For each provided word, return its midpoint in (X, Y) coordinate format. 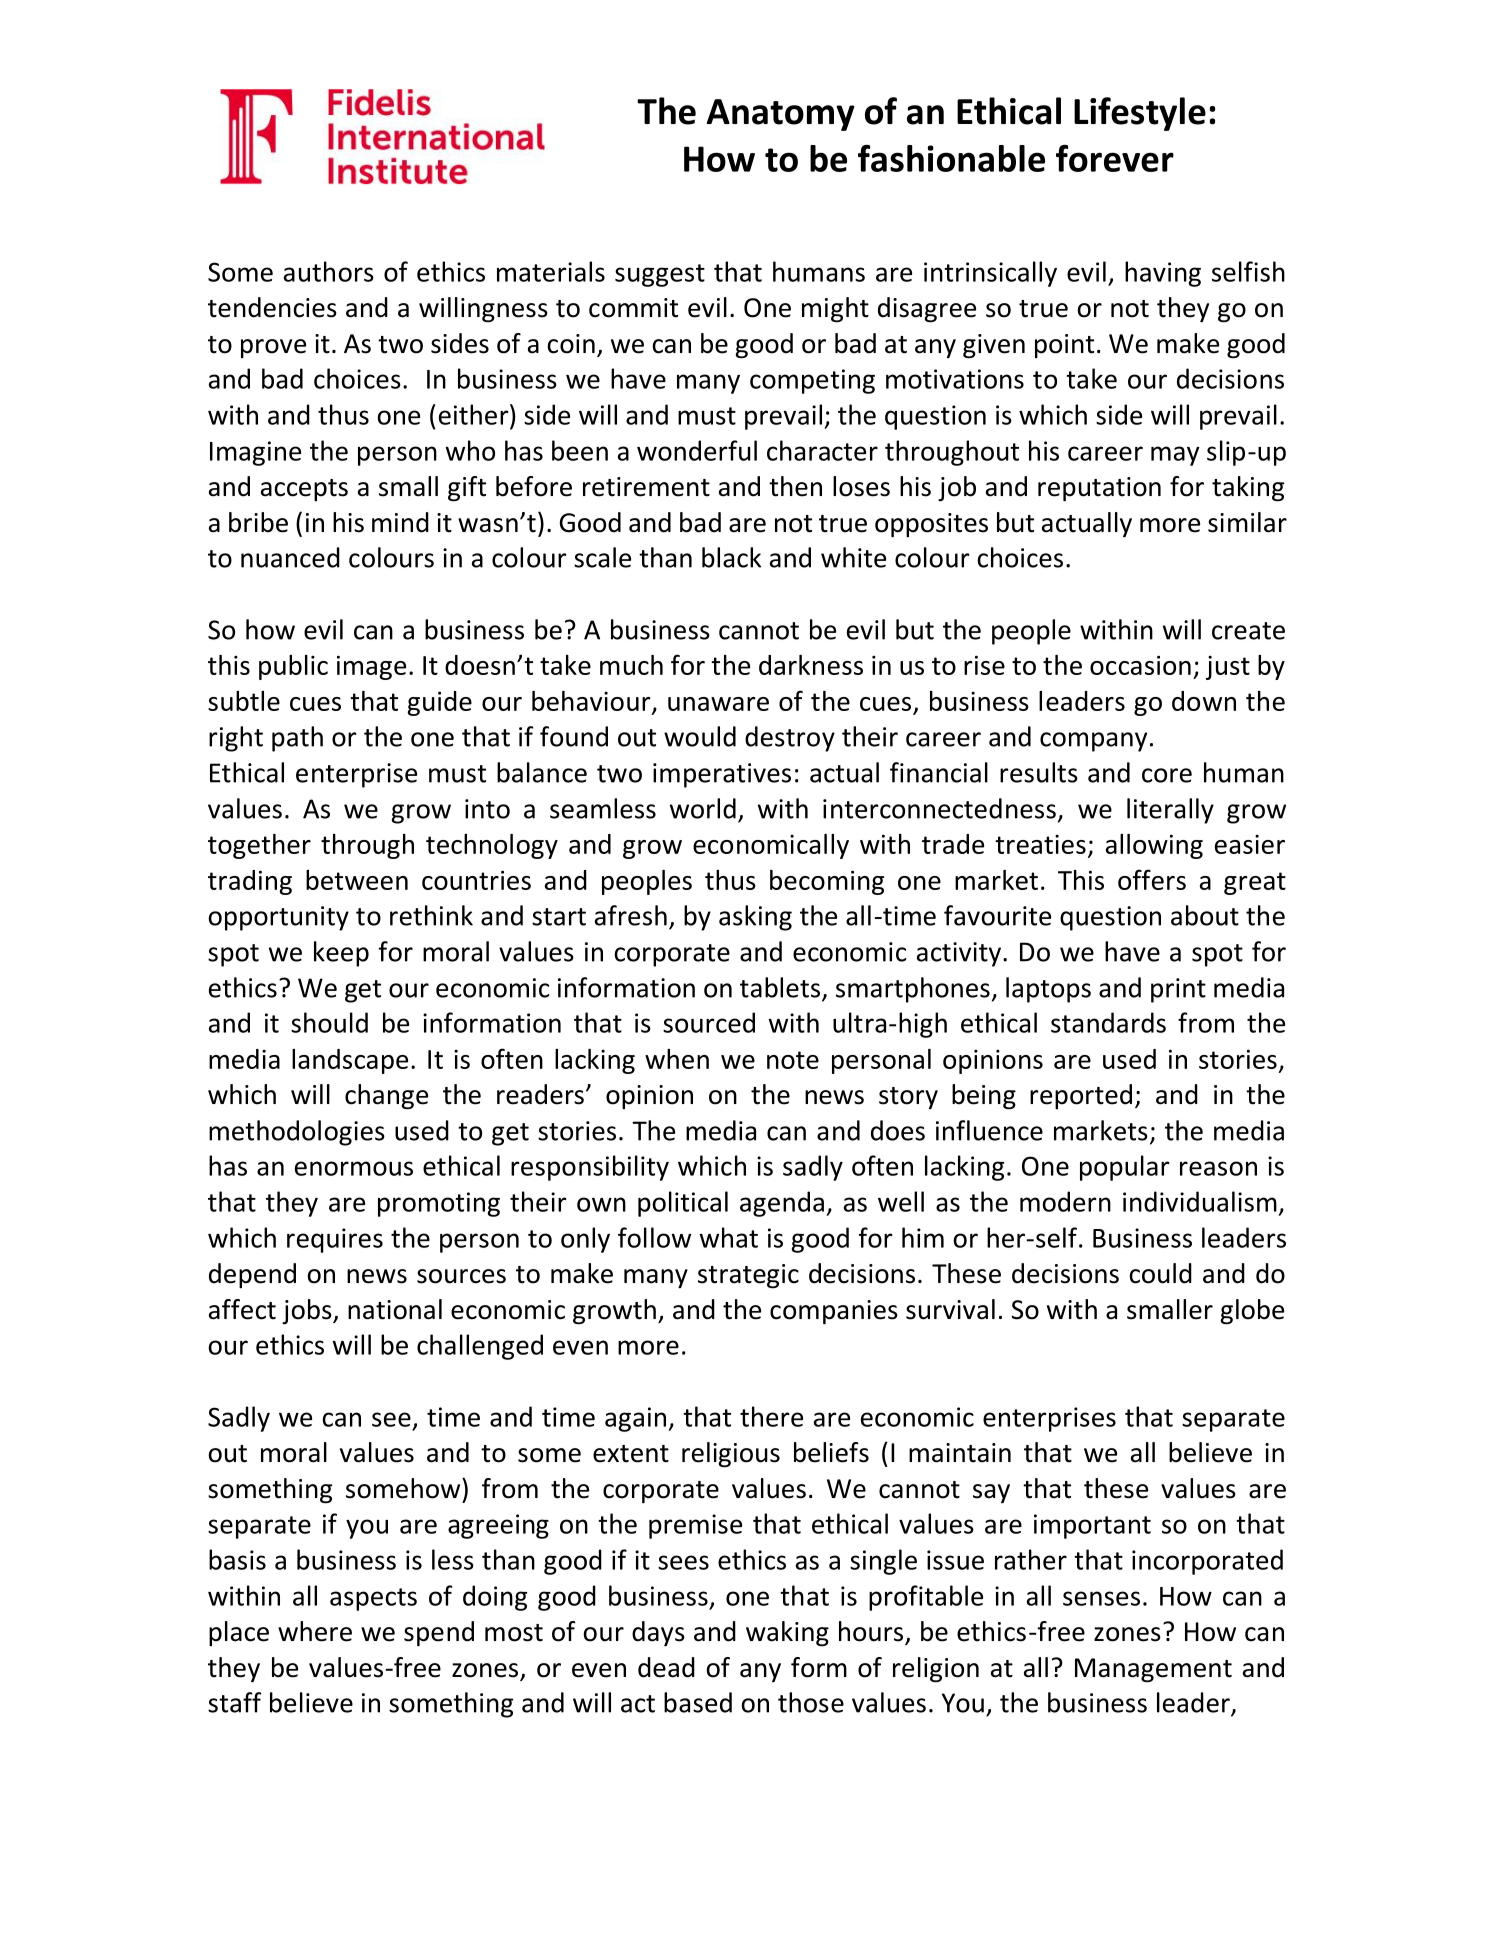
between (357, 880)
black (731, 557)
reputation (1099, 489)
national (395, 1309)
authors (329, 271)
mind (400, 522)
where (315, 1631)
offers (1152, 879)
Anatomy (781, 115)
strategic (748, 1276)
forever (1115, 158)
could (1160, 1273)
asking (755, 918)
